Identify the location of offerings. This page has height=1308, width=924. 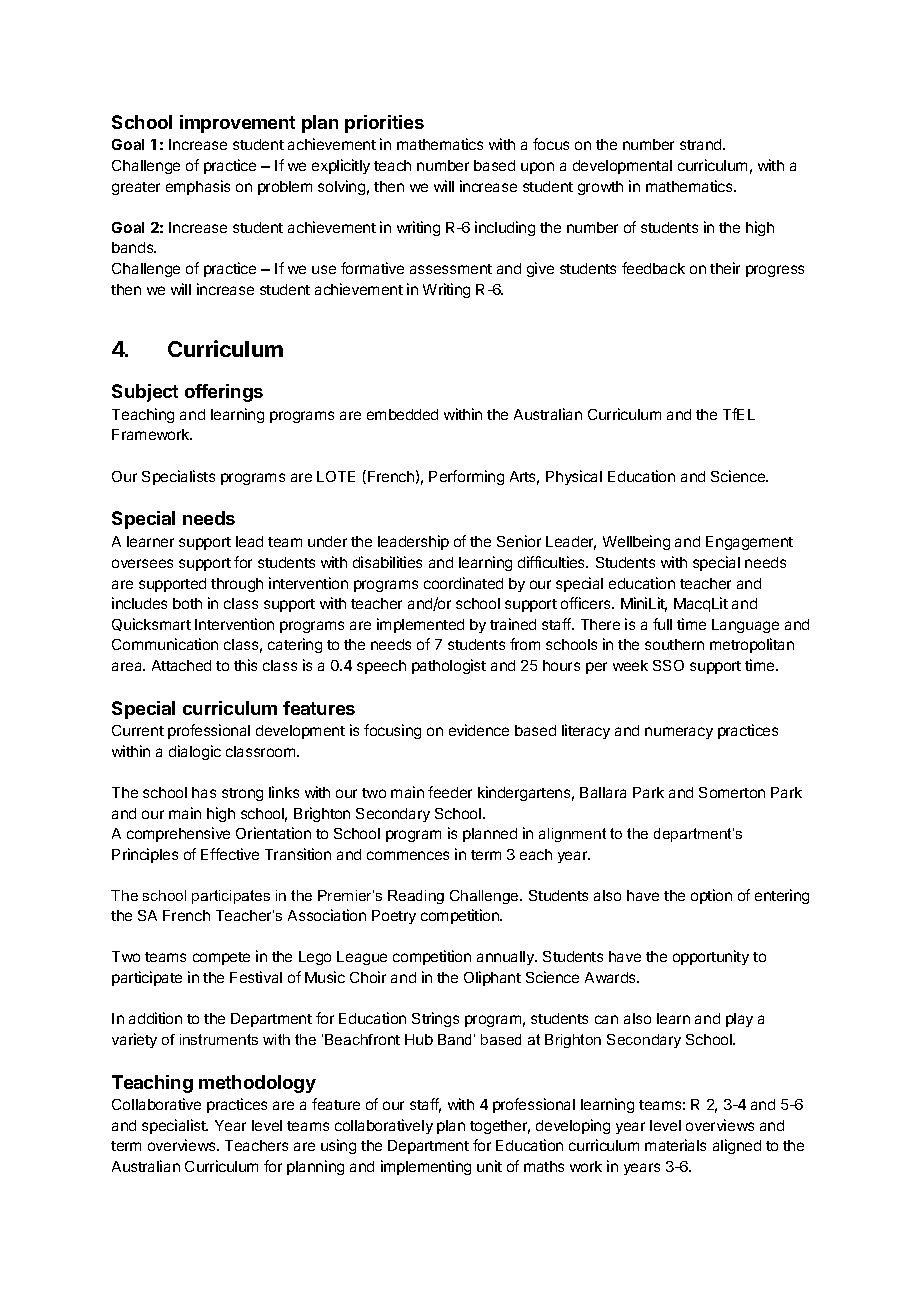
(224, 393).
